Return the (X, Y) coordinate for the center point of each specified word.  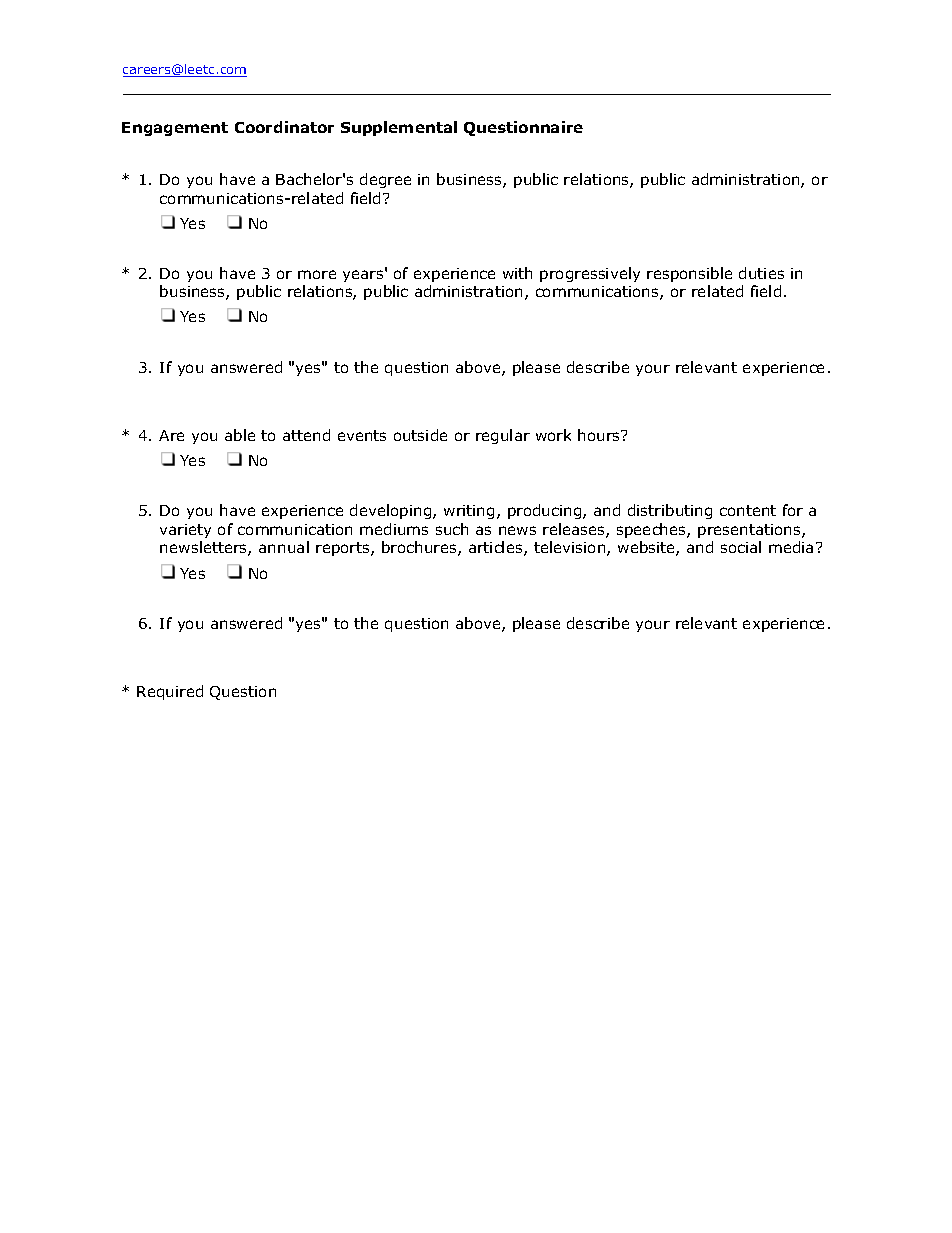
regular (503, 436)
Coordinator (284, 127)
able (240, 435)
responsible (689, 274)
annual (284, 547)
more (317, 274)
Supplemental (399, 128)
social (741, 547)
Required (170, 692)
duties (761, 273)
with (517, 273)
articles (497, 548)
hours (600, 435)
